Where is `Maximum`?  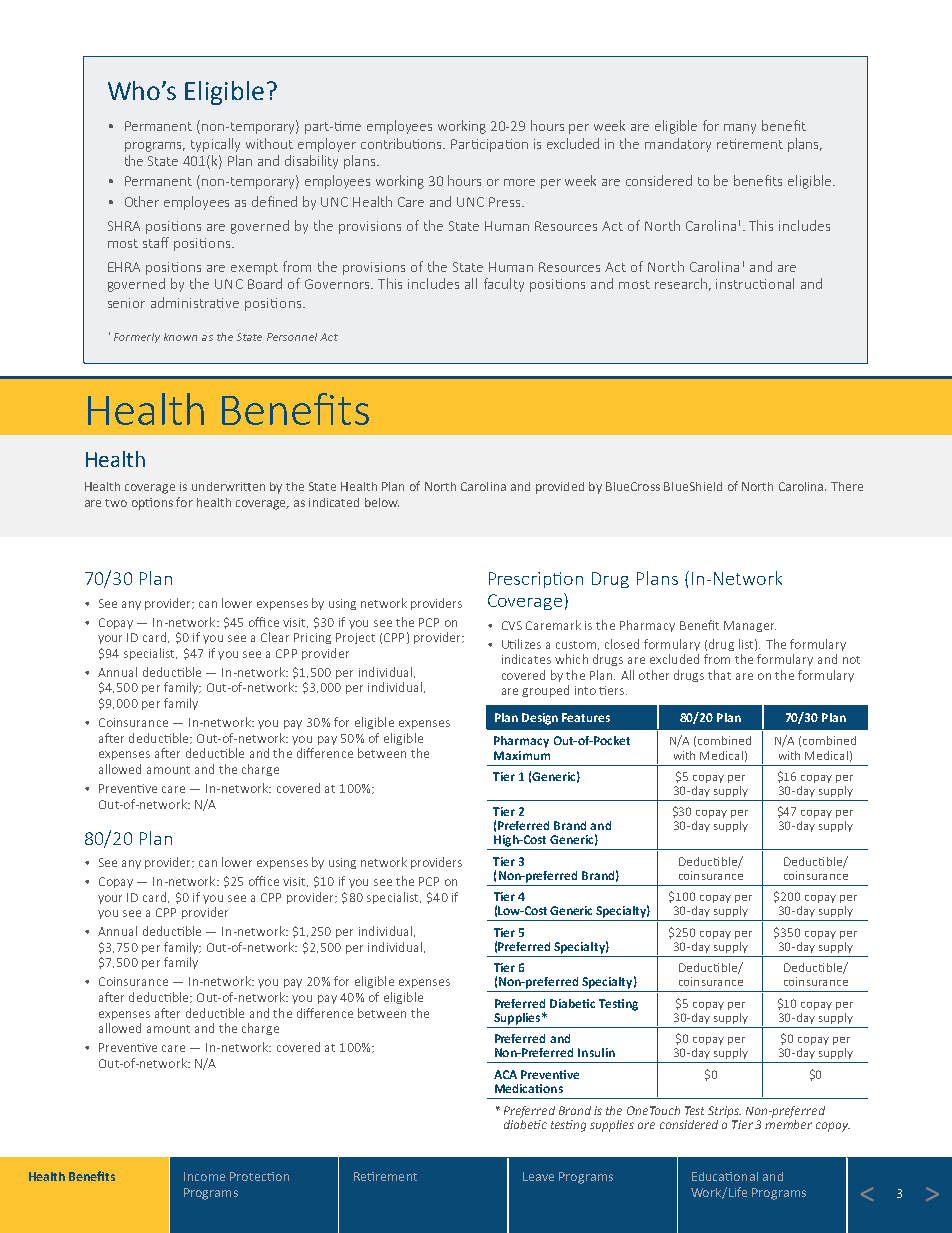 Maximum is located at coordinates (522, 755).
